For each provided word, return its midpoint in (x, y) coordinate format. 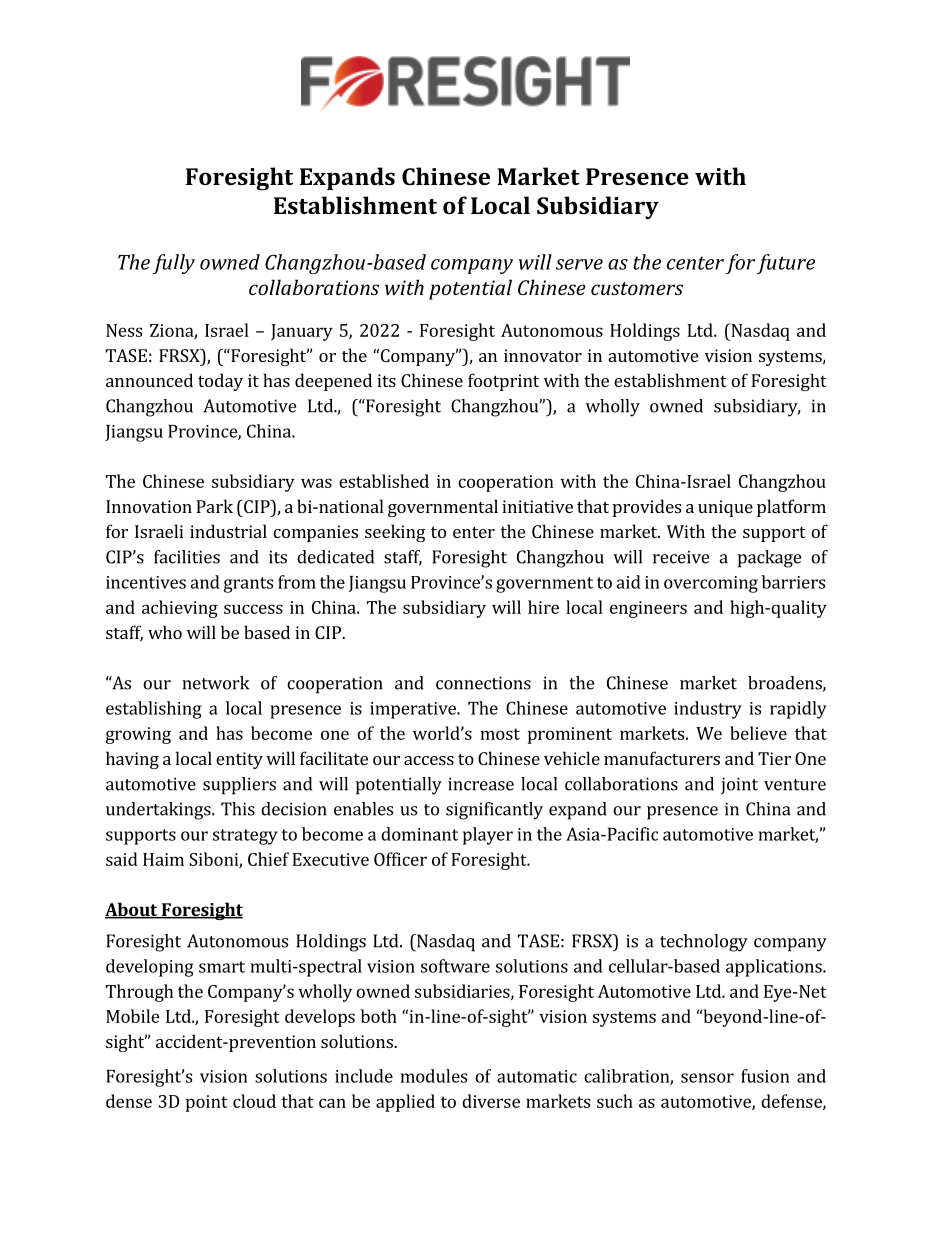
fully (173, 264)
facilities (187, 557)
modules (434, 1076)
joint (739, 785)
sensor (707, 1078)
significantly (494, 811)
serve (579, 264)
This (238, 809)
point (207, 1103)
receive (681, 557)
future (786, 264)
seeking (395, 533)
